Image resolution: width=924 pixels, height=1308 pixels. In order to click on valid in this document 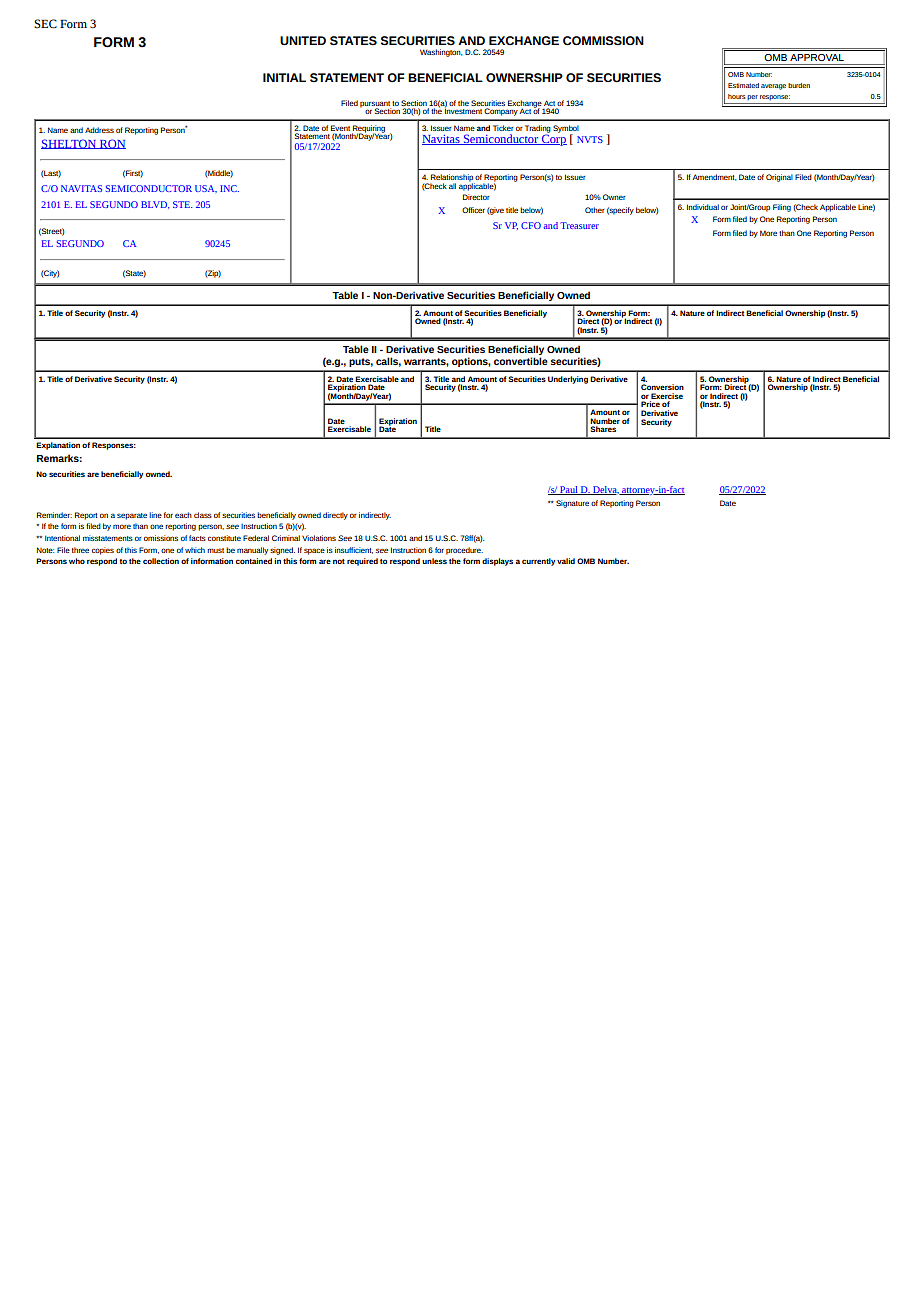, I will do `click(566, 561)`.
